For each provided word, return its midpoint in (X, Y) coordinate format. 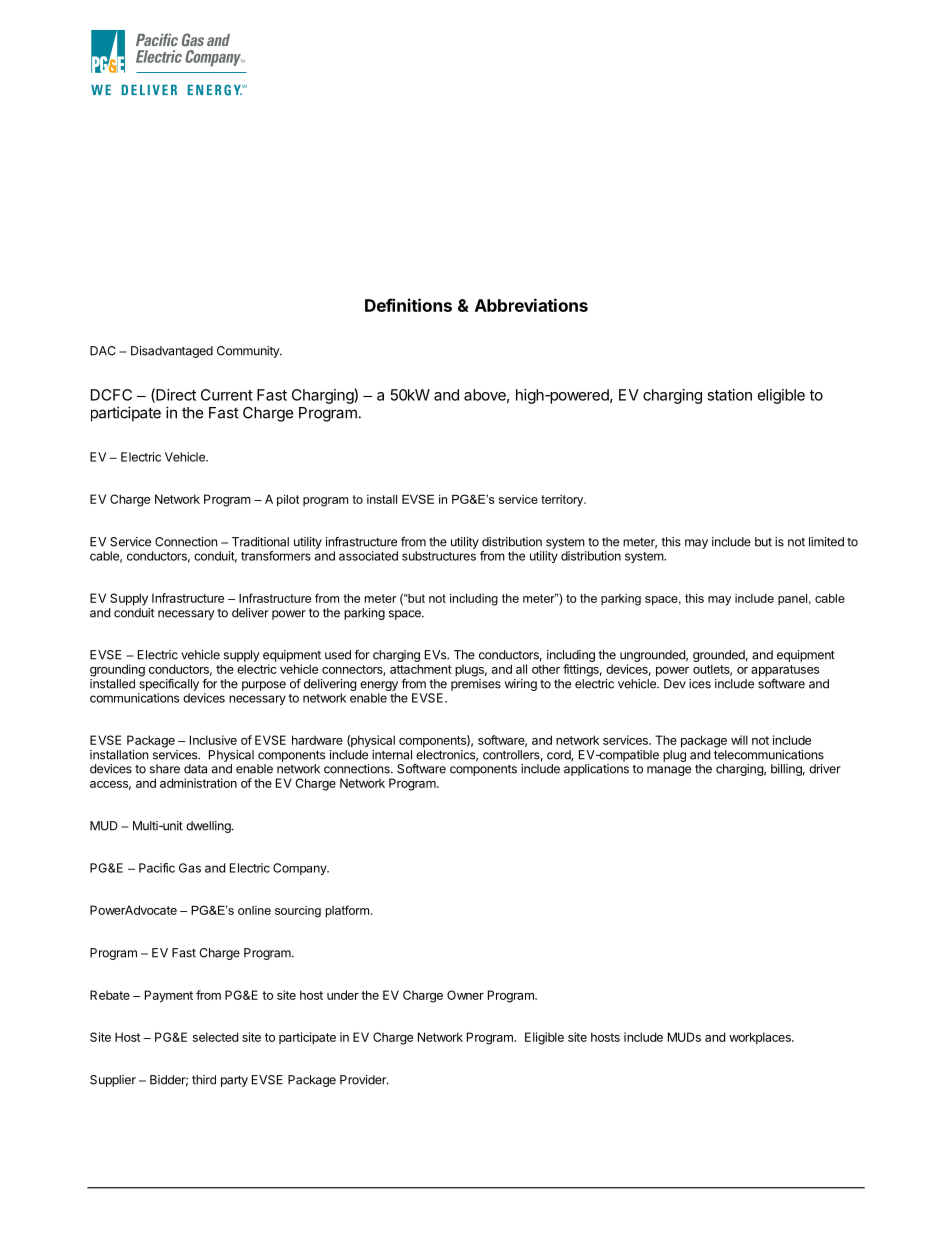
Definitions (408, 305)
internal (392, 755)
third (204, 1080)
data (195, 769)
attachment (421, 669)
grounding (117, 670)
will (739, 740)
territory (563, 501)
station (729, 395)
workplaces (761, 1038)
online (254, 910)
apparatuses (785, 672)
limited (826, 542)
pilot (288, 501)
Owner (465, 995)
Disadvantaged (172, 352)
